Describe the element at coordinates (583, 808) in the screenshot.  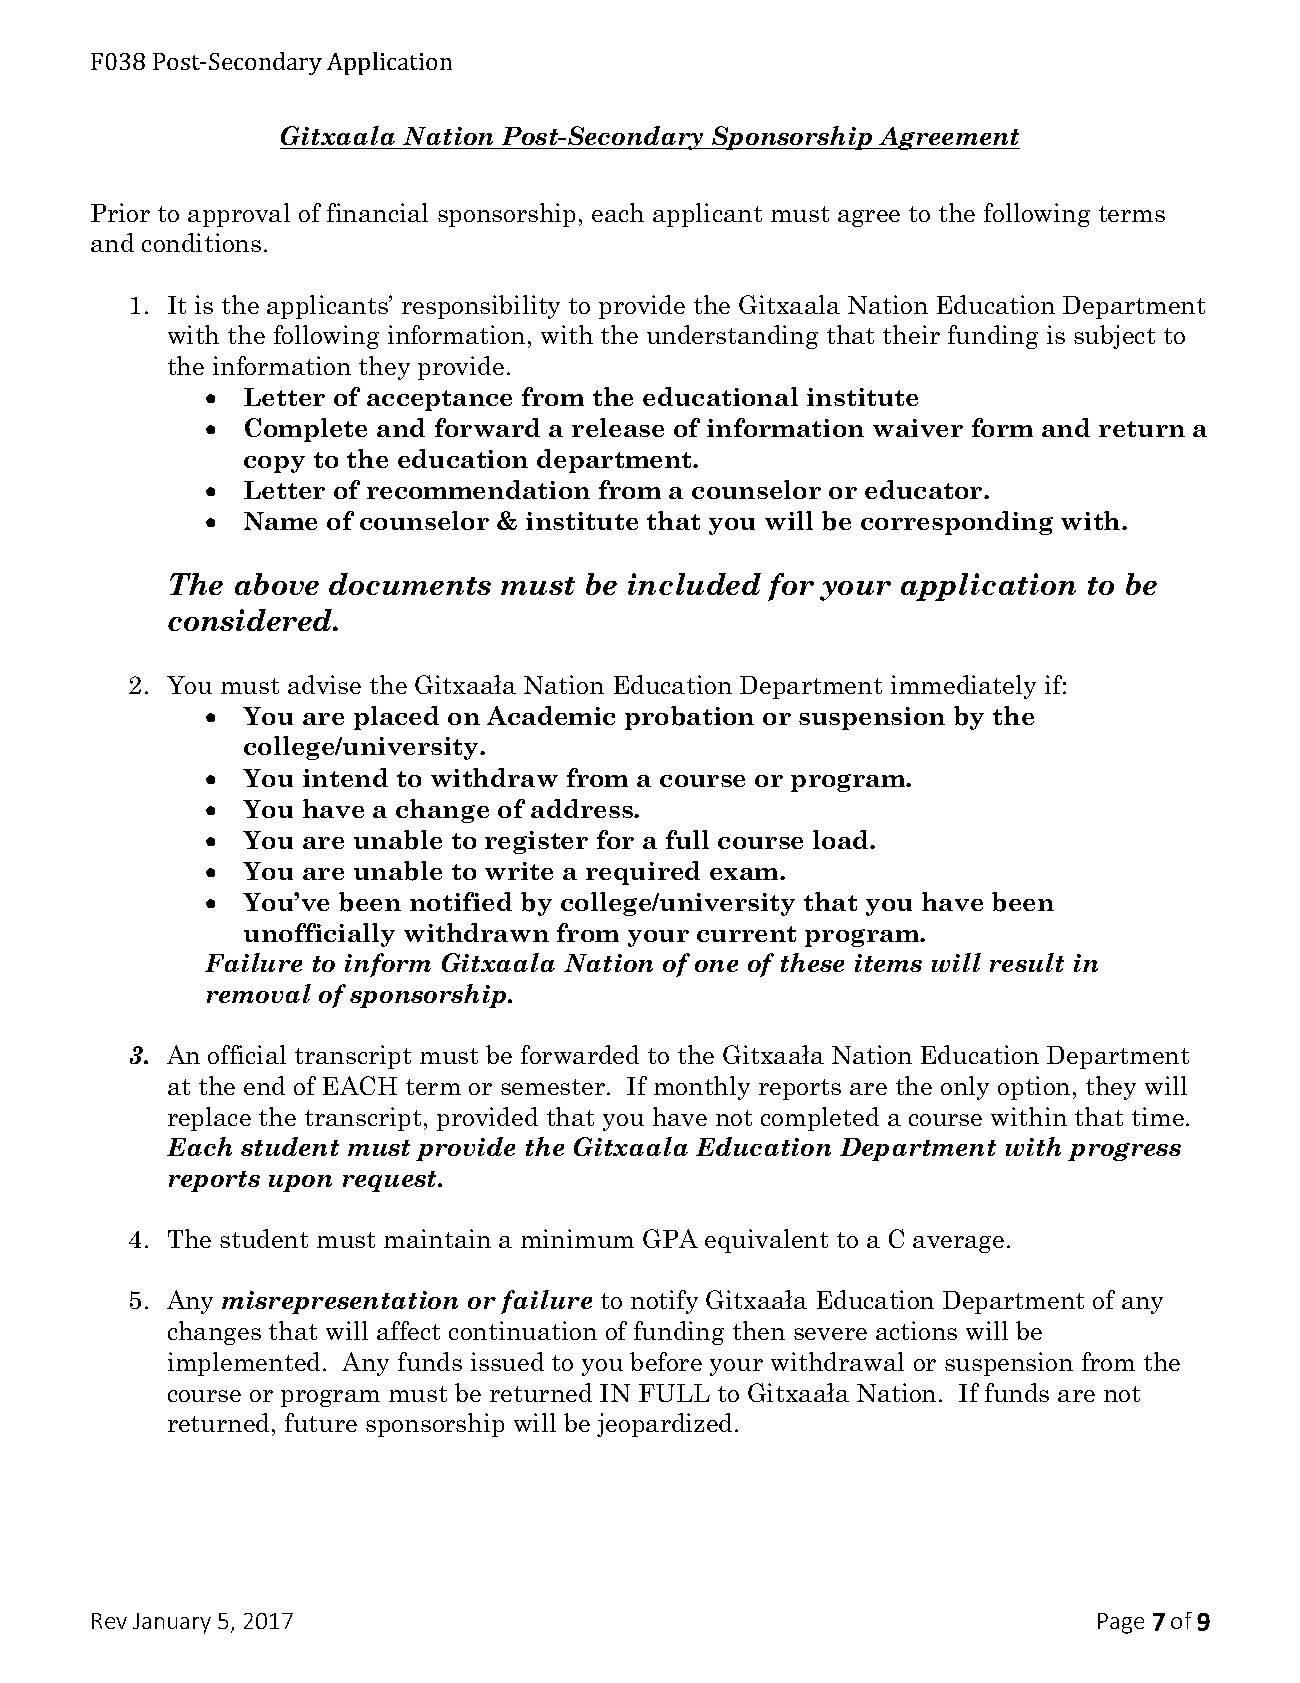
I see `address` at that location.
